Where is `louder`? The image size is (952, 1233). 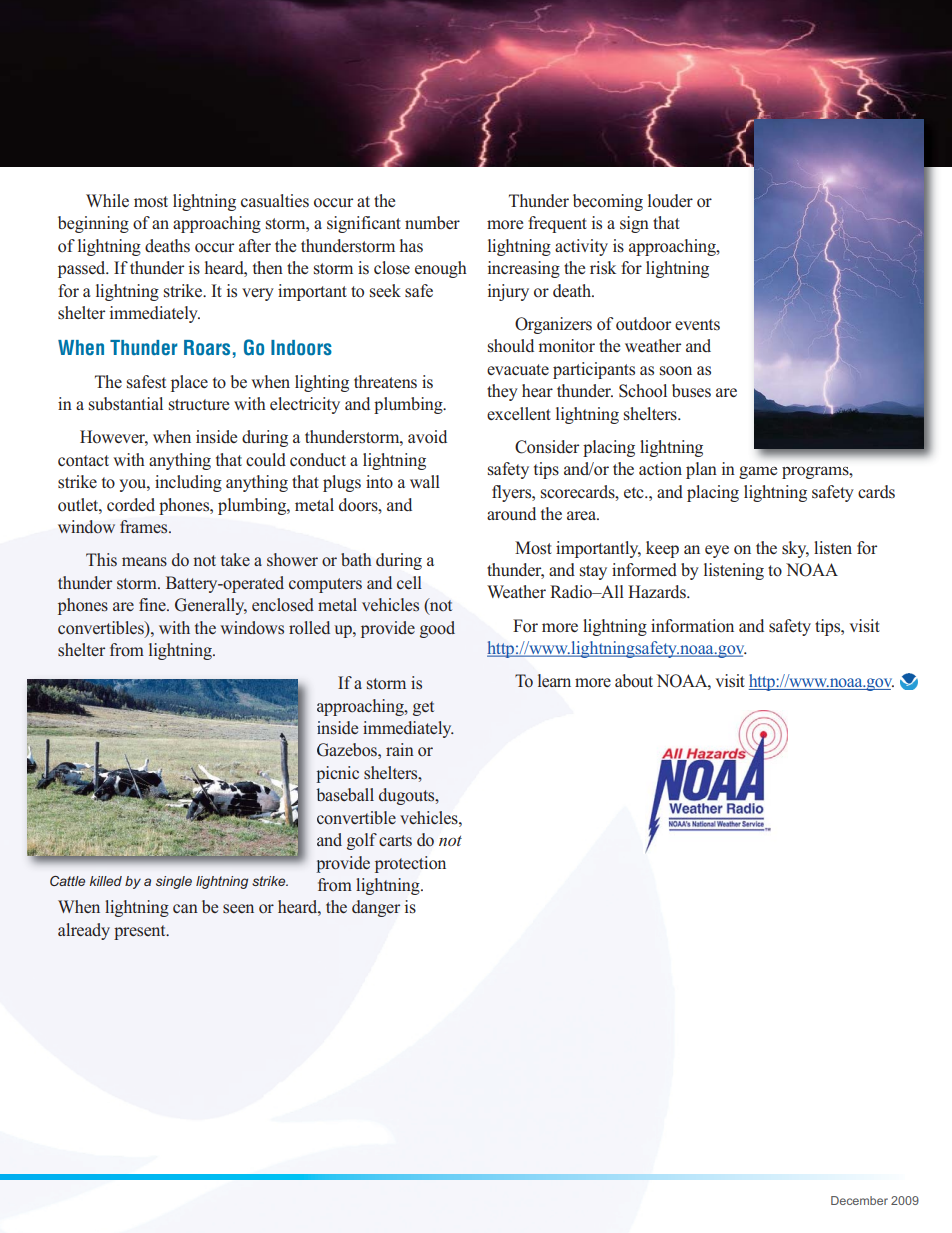
louder is located at coordinates (670, 201).
